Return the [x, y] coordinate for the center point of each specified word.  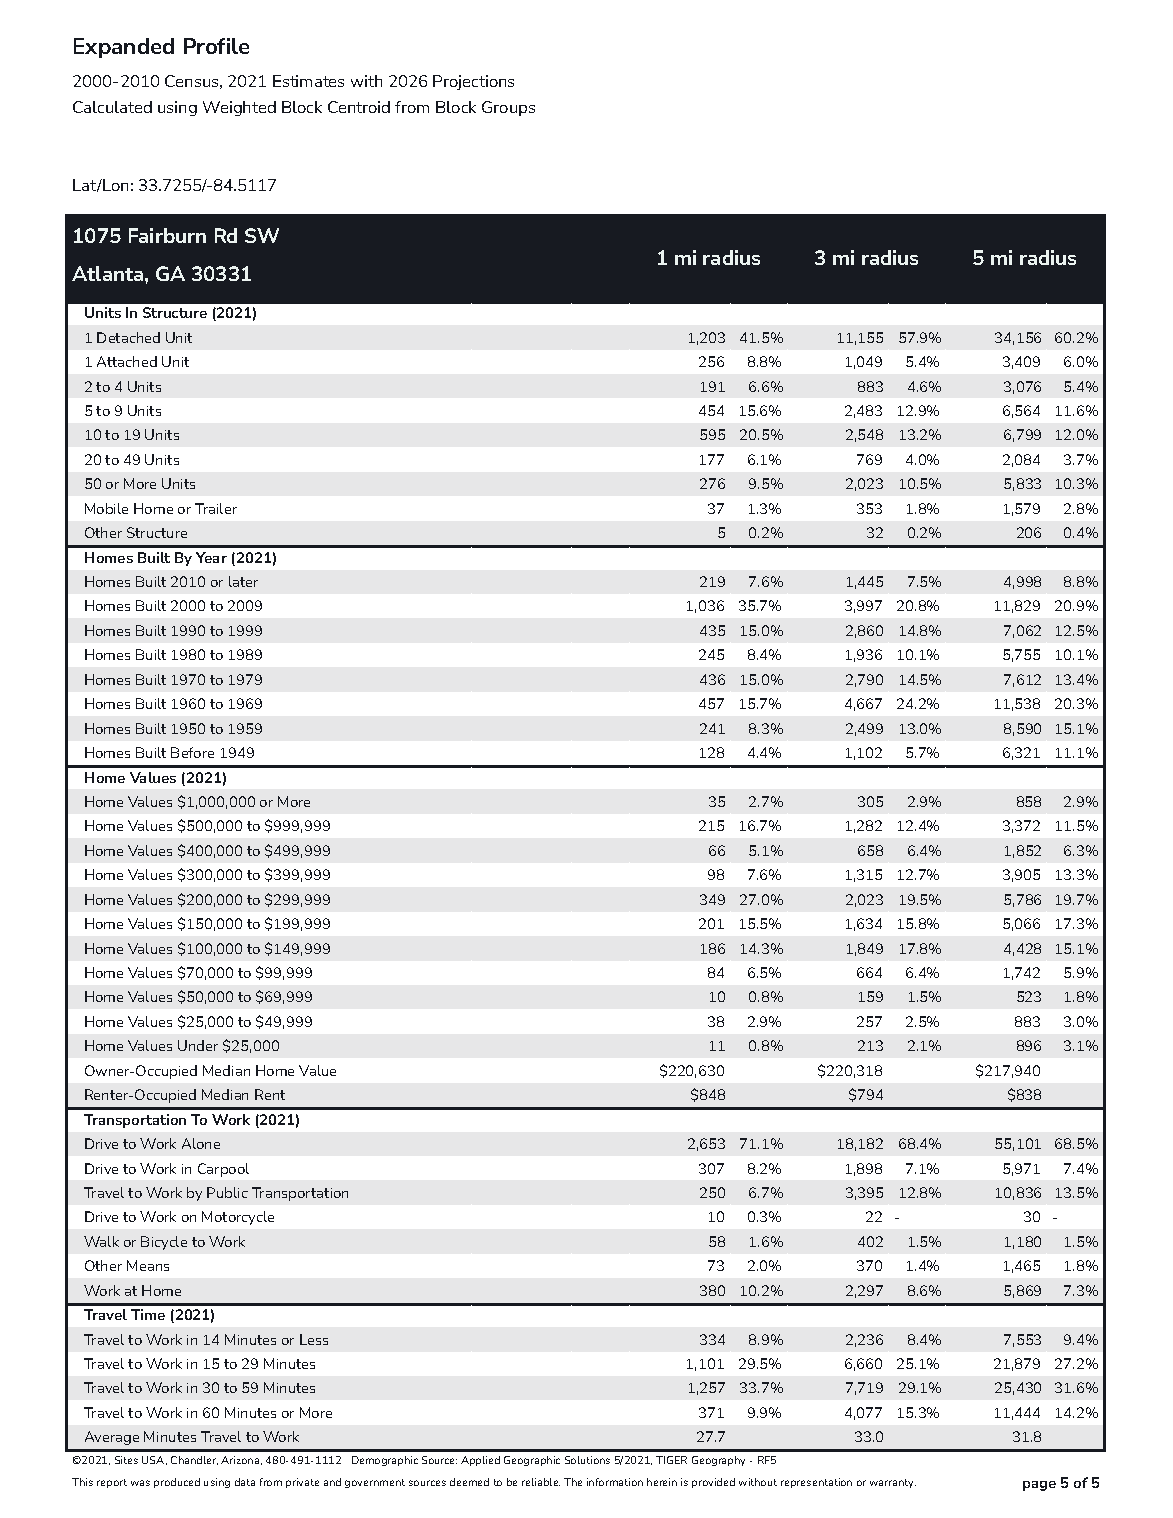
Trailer [216, 508]
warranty [893, 1483]
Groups [508, 108]
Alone [201, 1143]
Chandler [194, 1460]
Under [198, 1045]
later [243, 581]
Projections [473, 82]
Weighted [239, 108]
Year [211, 557]
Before [192, 752]
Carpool [223, 1170]
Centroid [359, 107]
